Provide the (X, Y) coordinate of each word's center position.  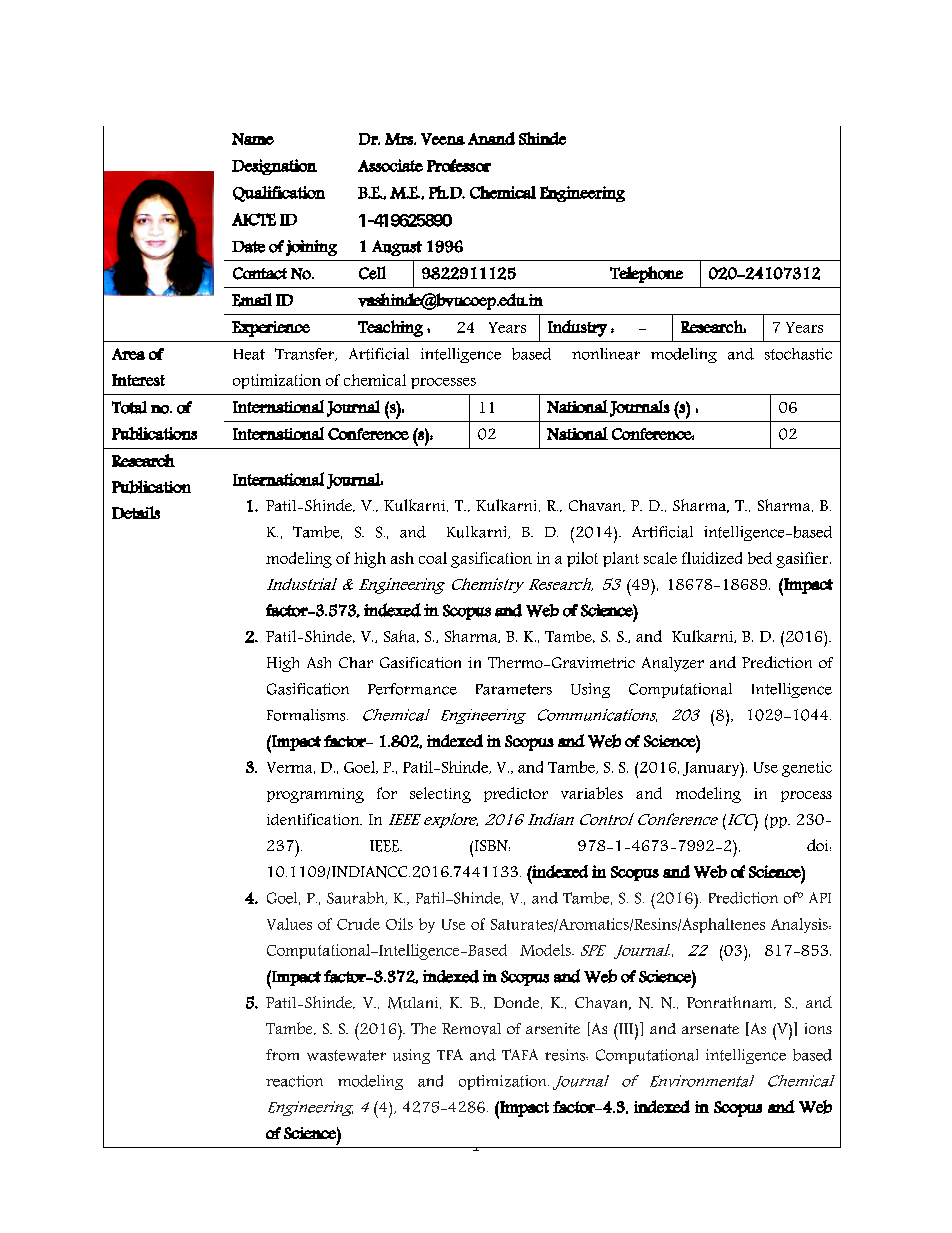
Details (136, 512)
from (282, 1055)
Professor (459, 165)
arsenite (553, 1028)
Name (253, 139)
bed (760, 558)
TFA (450, 1054)
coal (433, 558)
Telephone (646, 274)
